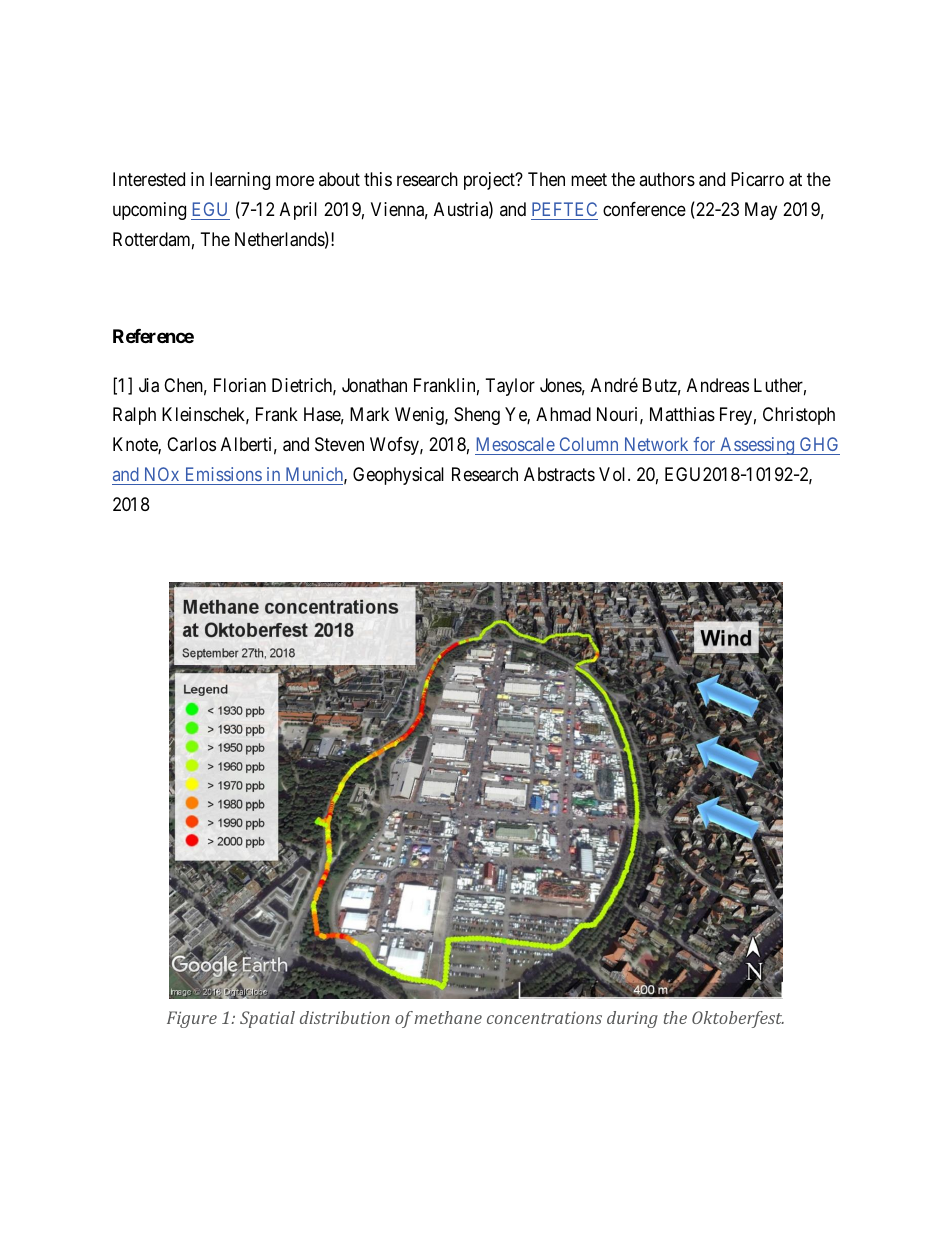  Describe the element at coordinates (682, 414) in the image. I see `Matthias` at that location.
